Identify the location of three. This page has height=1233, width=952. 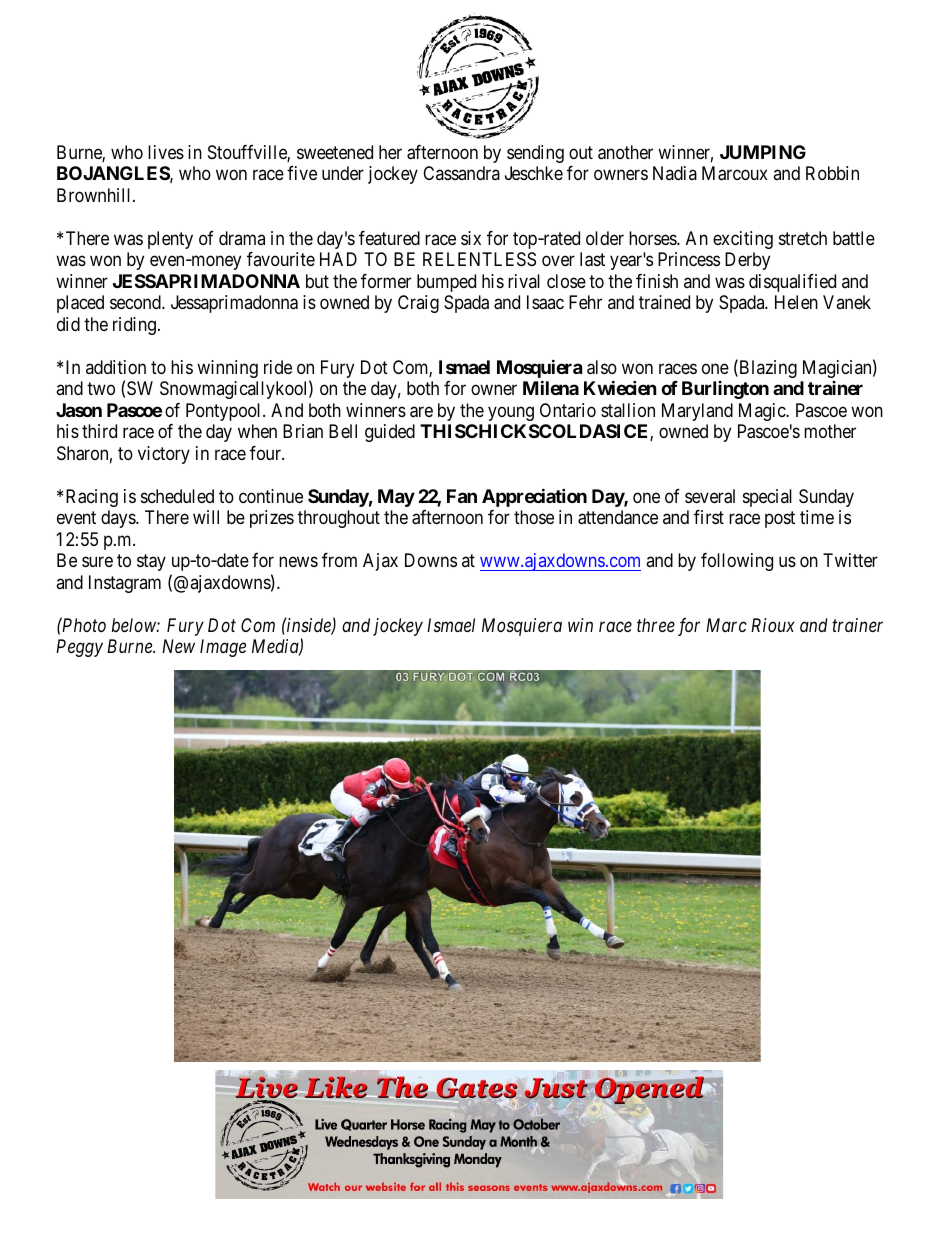
(656, 625).
